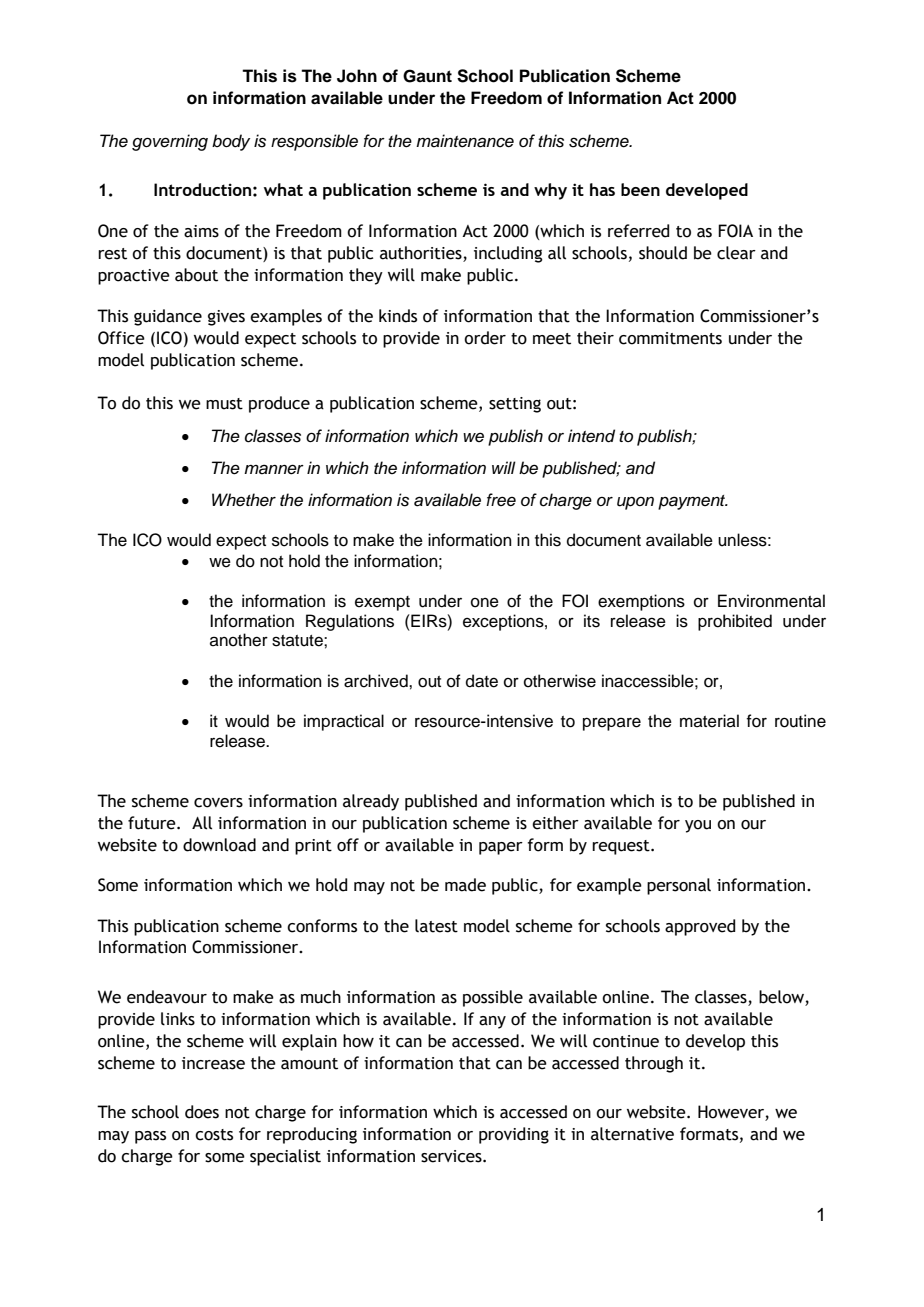 The image size is (924, 1307). What do you see at coordinates (698, 826) in the screenshot?
I see `you` at bounding box center [698, 826].
